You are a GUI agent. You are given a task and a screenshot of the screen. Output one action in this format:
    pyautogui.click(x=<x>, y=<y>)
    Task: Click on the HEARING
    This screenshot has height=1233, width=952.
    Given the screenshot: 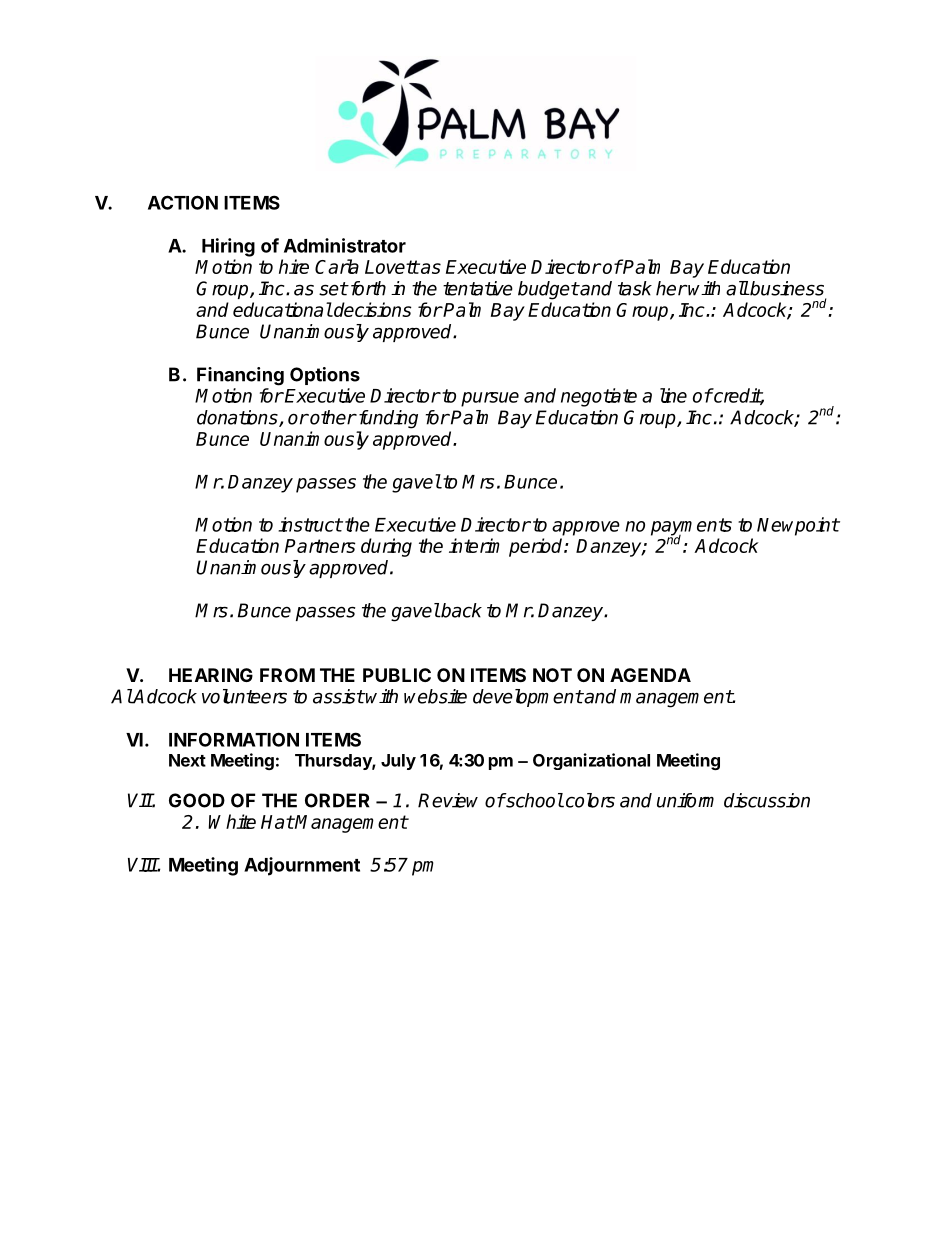 What is the action you would take?
    pyautogui.click(x=211, y=675)
